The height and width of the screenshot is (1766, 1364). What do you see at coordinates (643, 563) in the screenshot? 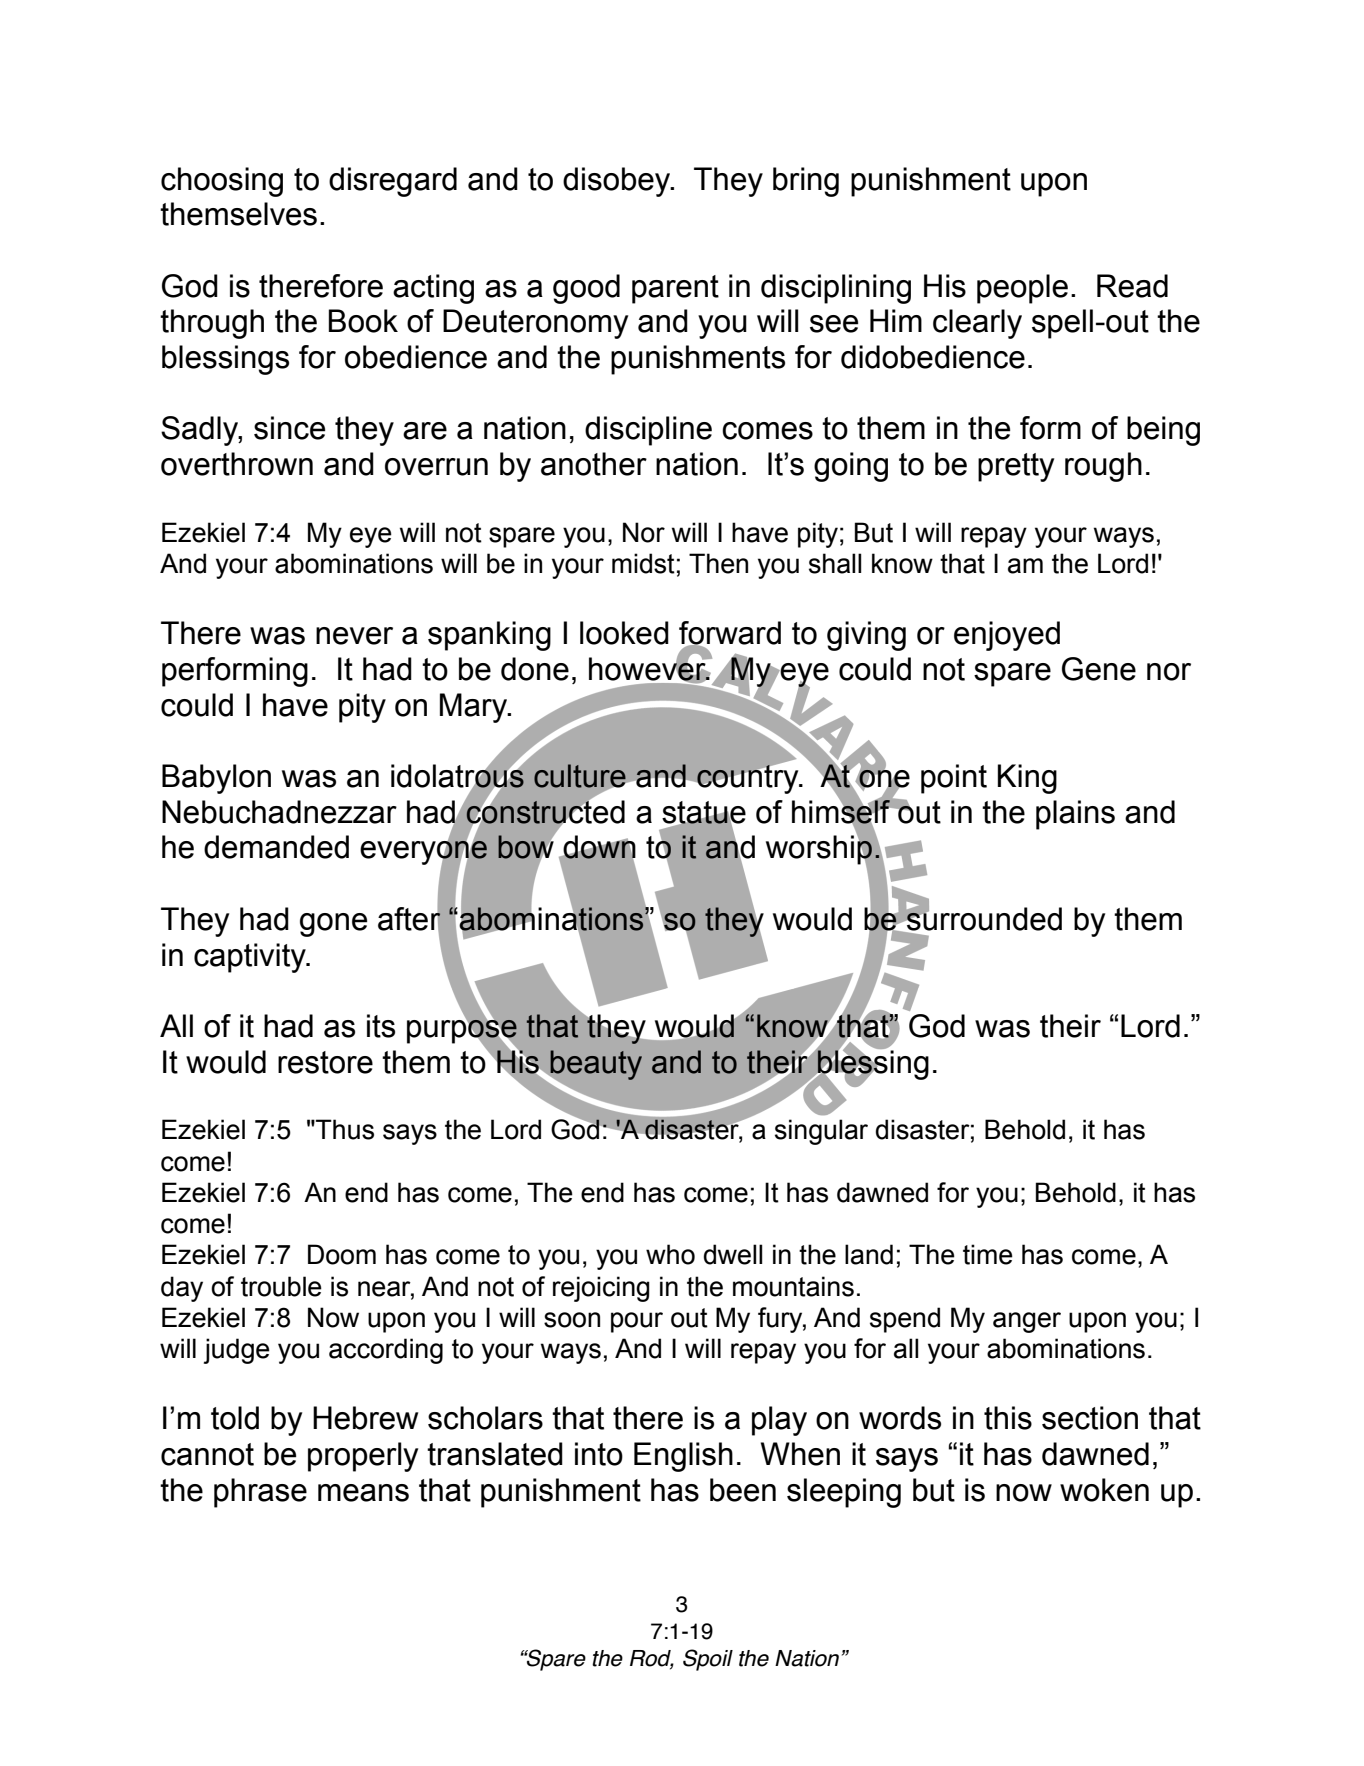
I see `midst` at bounding box center [643, 563].
